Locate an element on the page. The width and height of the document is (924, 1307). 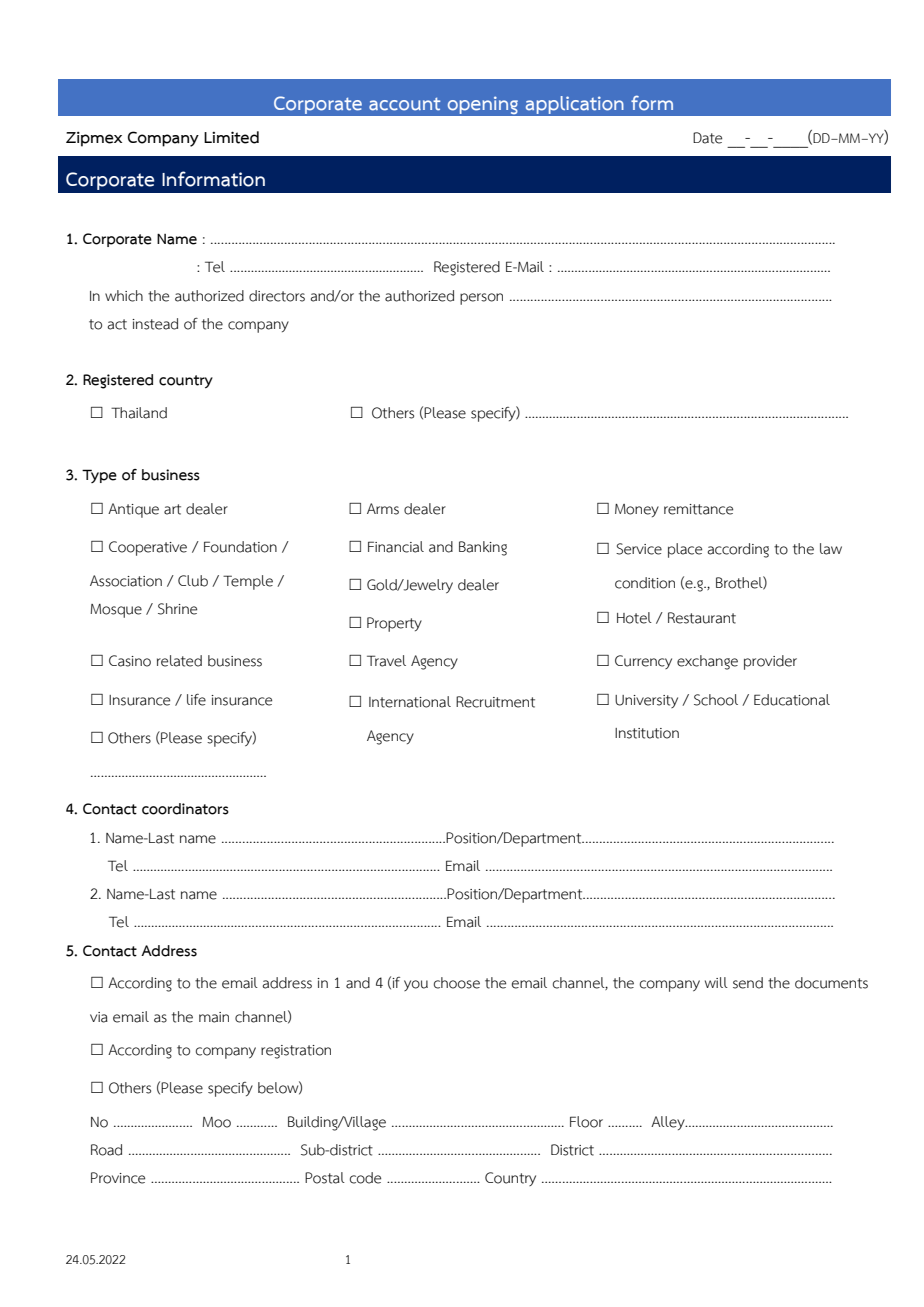
School is located at coordinates (716, 700).
